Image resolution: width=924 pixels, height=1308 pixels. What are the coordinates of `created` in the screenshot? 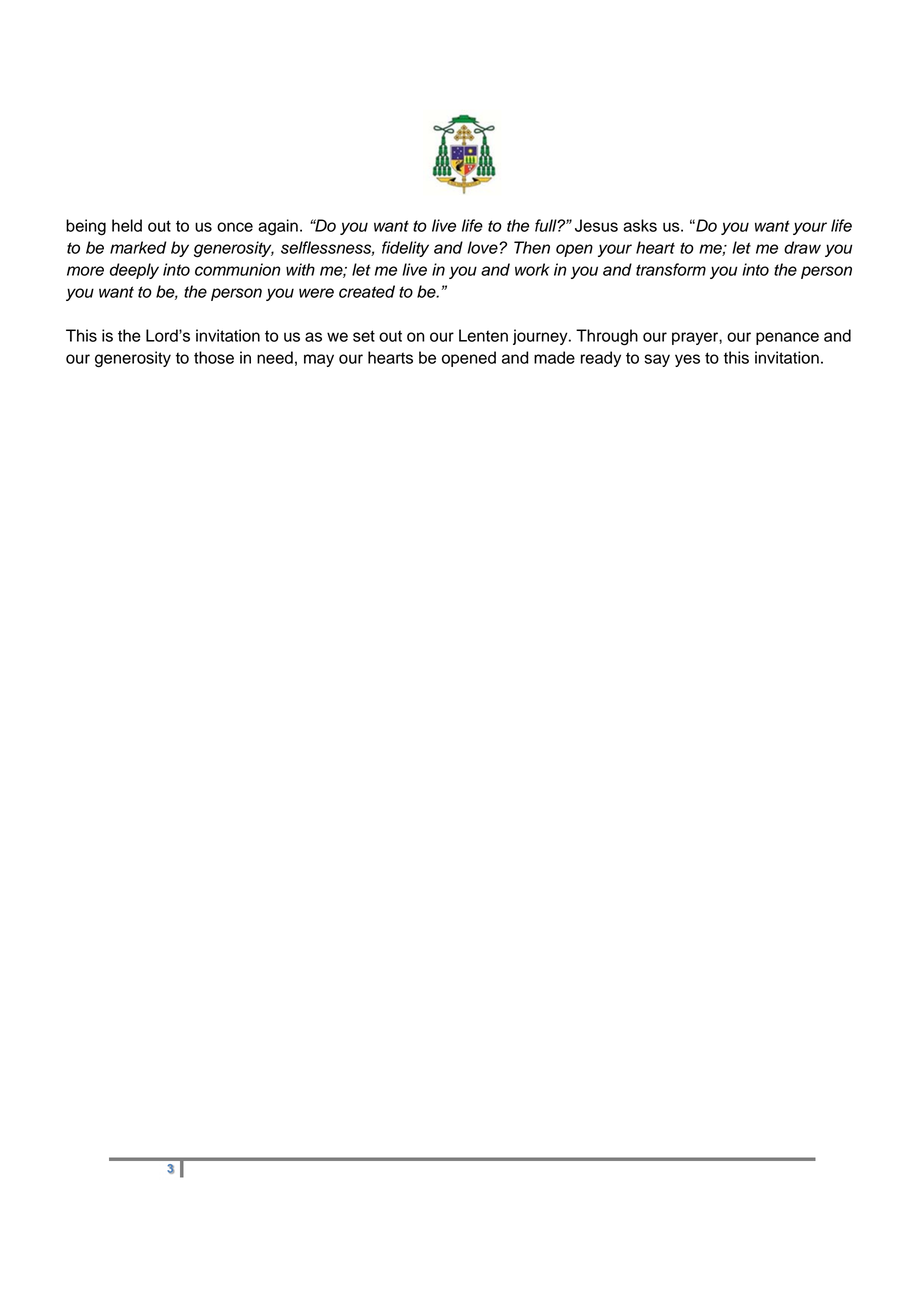 It's located at (367, 291).
